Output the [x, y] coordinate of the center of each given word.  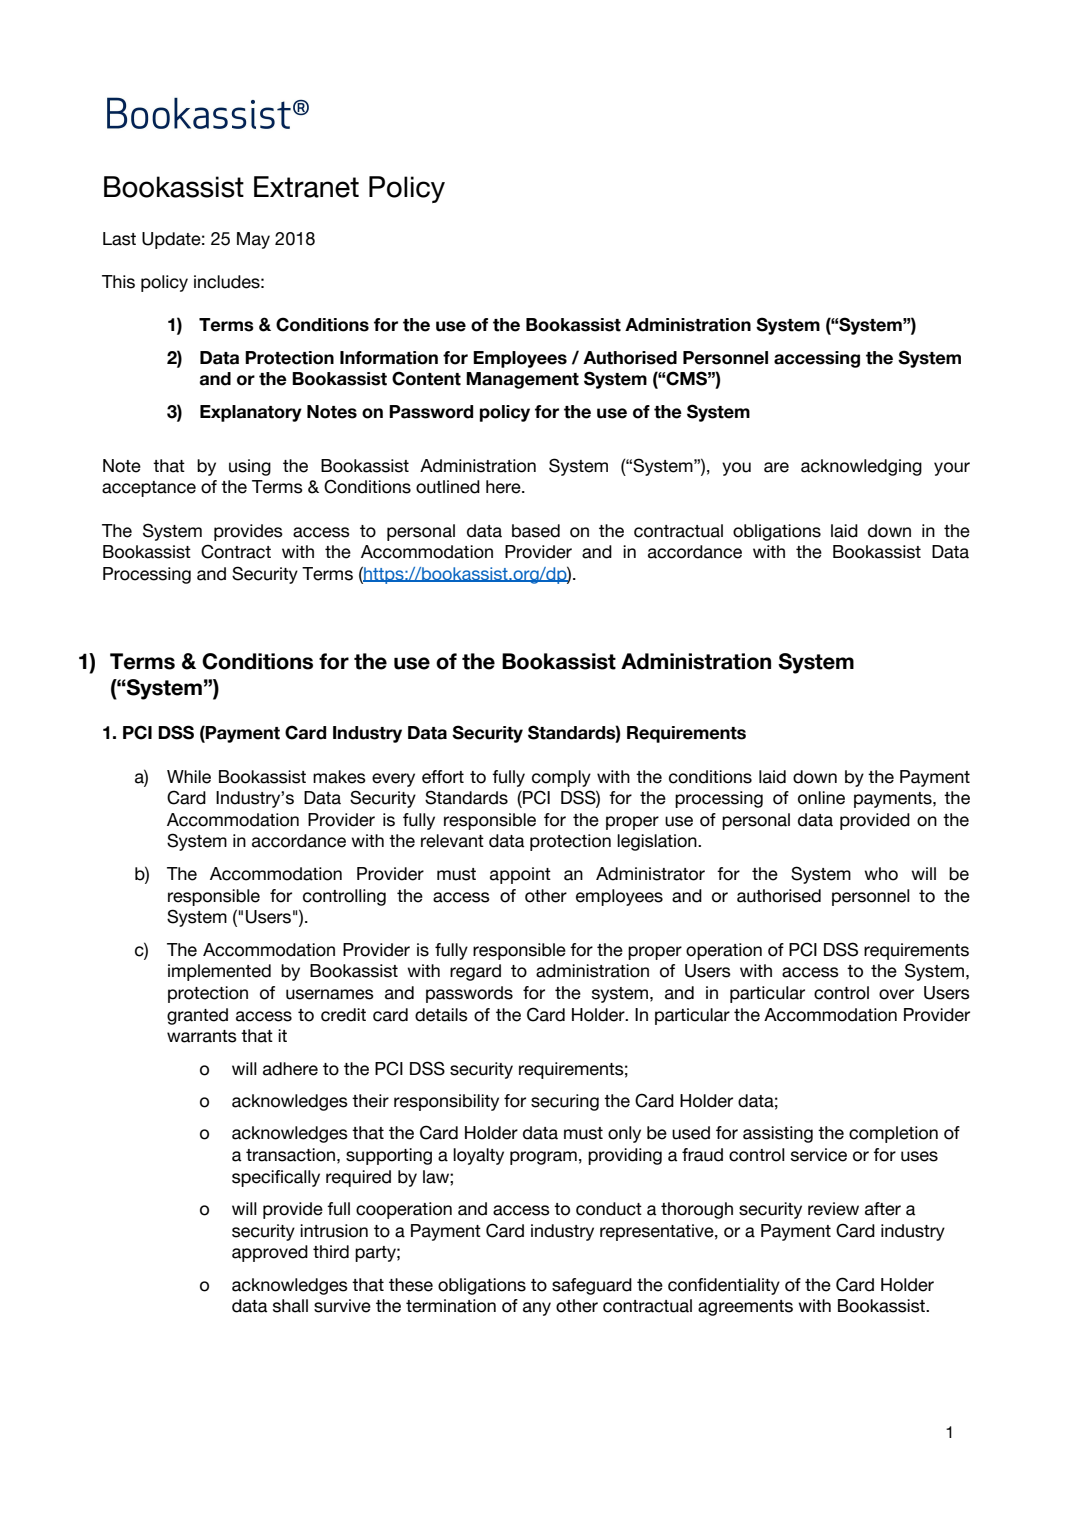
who [881, 874]
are [776, 467]
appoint [520, 875]
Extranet [306, 187]
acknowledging [861, 467]
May [253, 240]
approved [270, 1253]
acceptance [149, 489]
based [536, 531]
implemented [219, 972]
